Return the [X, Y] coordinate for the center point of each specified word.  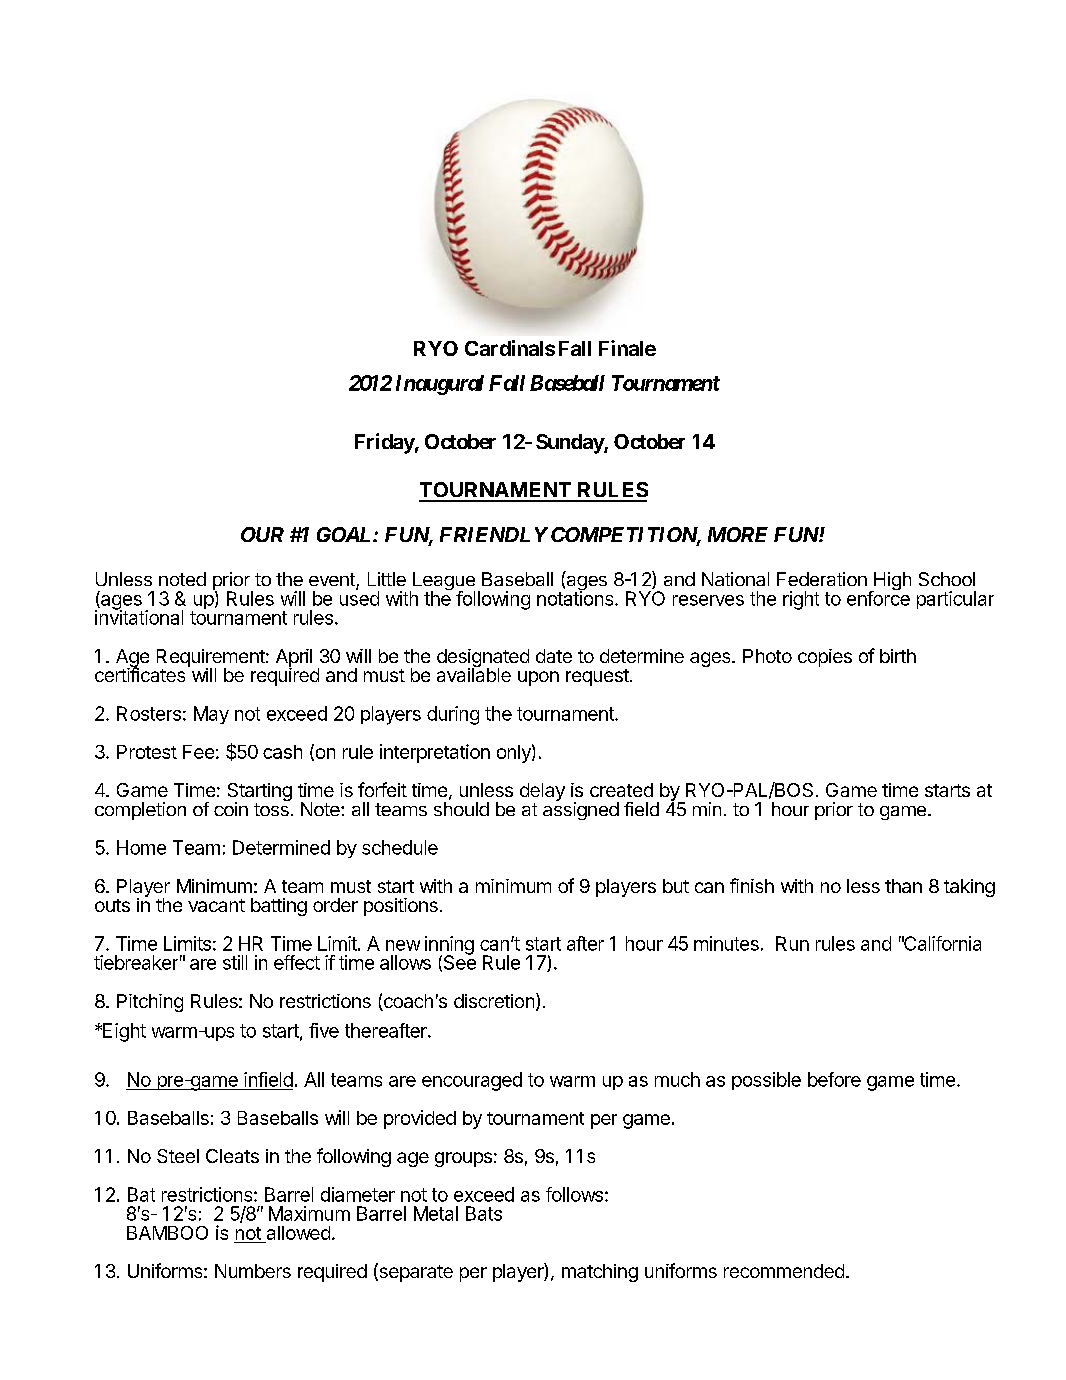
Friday [385, 443]
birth [898, 656]
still [235, 962]
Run [792, 943]
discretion [494, 1001]
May [211, 715]
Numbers [253, 1271]
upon [538, 678]
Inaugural [440, 385]
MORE [738, 534]
